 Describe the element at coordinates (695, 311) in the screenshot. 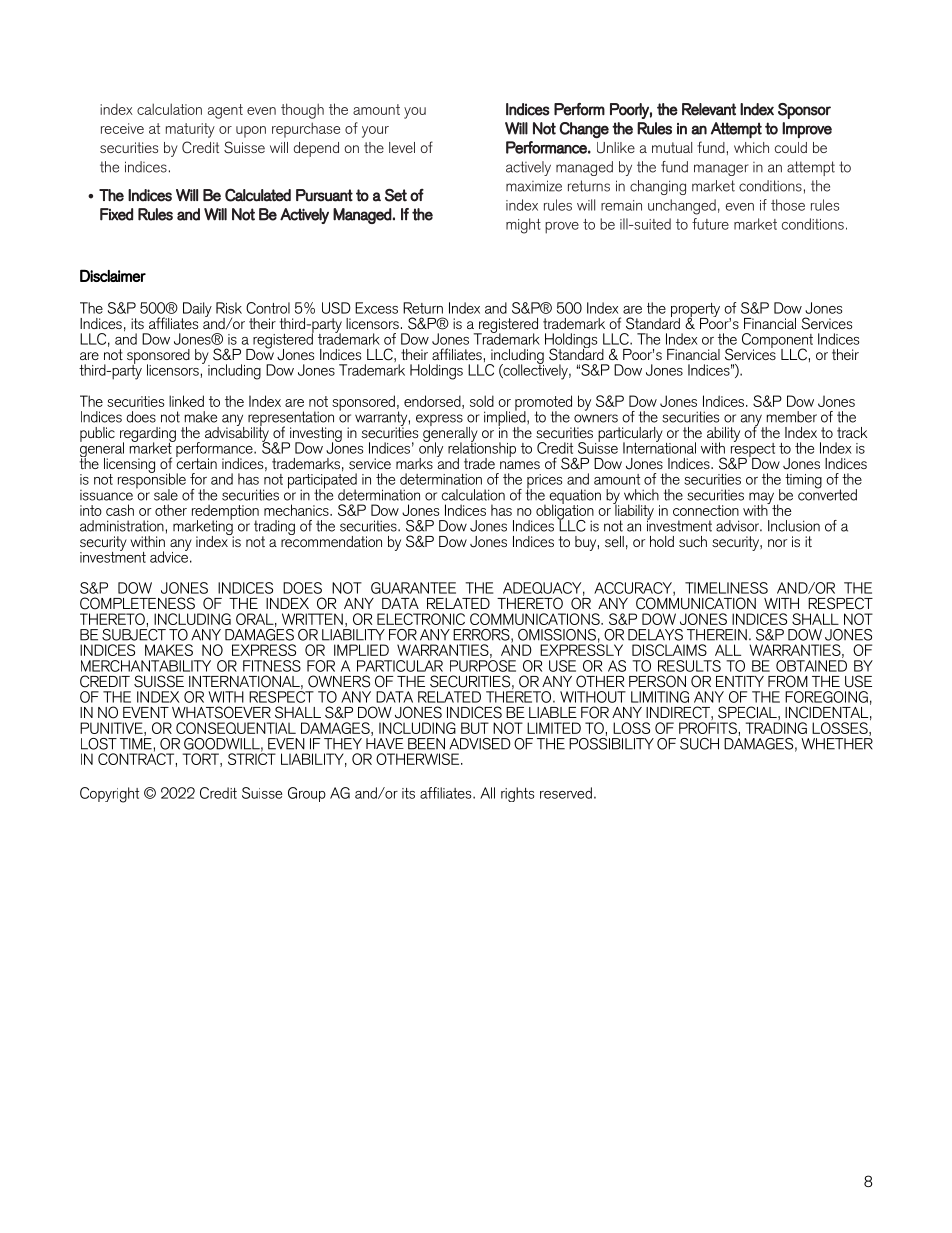

I see `property` at that location.
